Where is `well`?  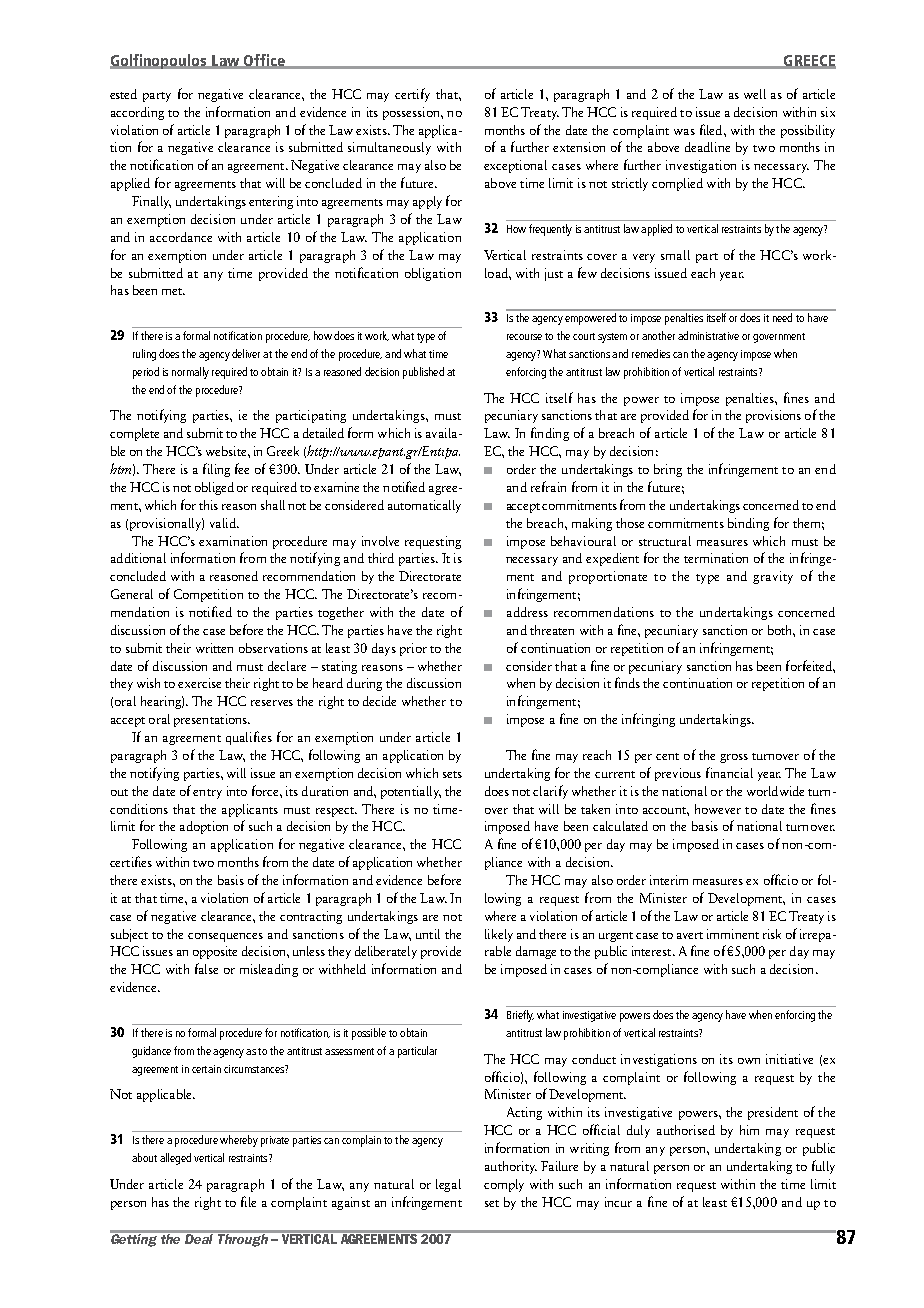
well is located at coordinates (755, 94).
